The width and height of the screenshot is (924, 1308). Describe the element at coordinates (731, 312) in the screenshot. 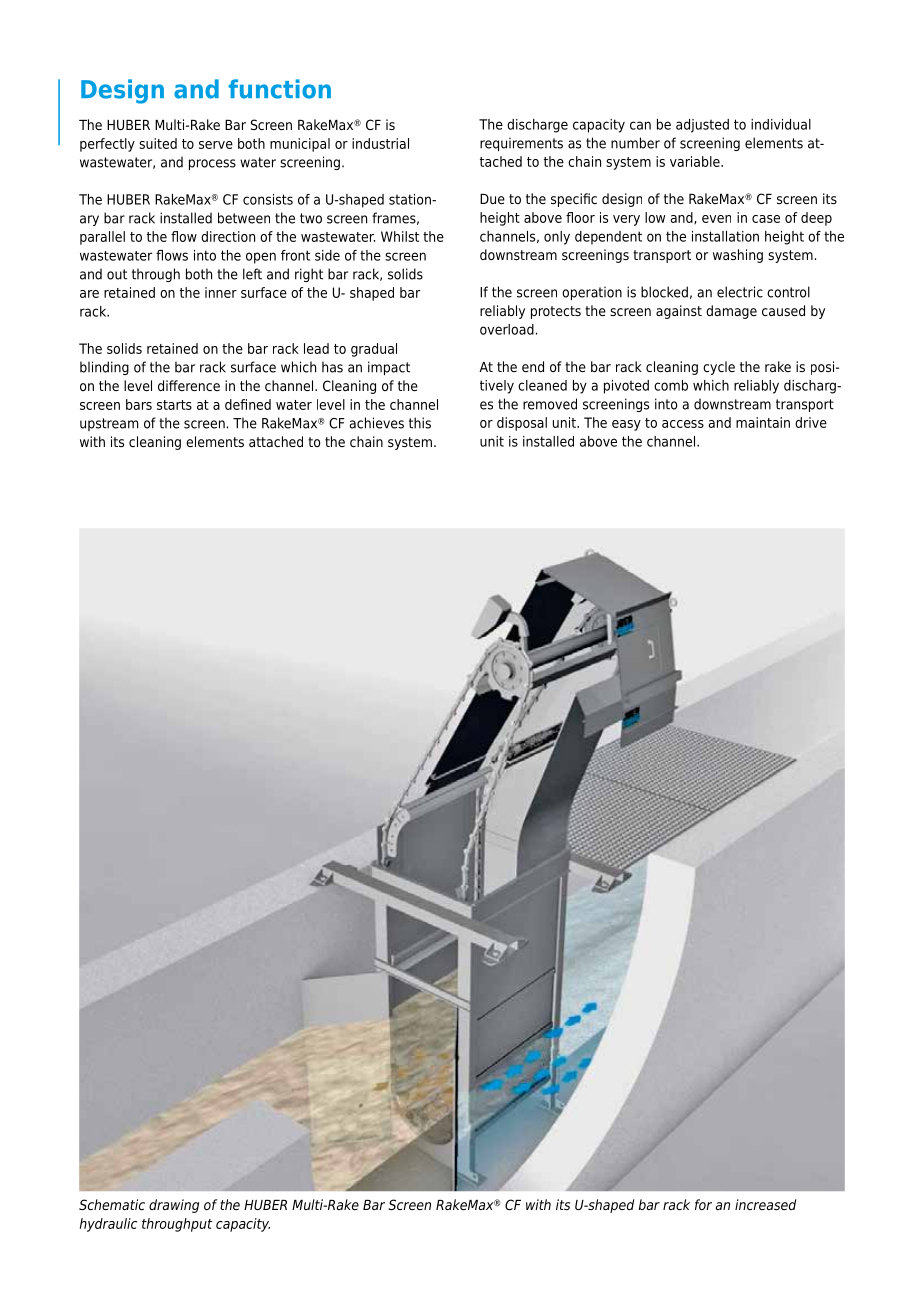

I see `damage` at that location.
